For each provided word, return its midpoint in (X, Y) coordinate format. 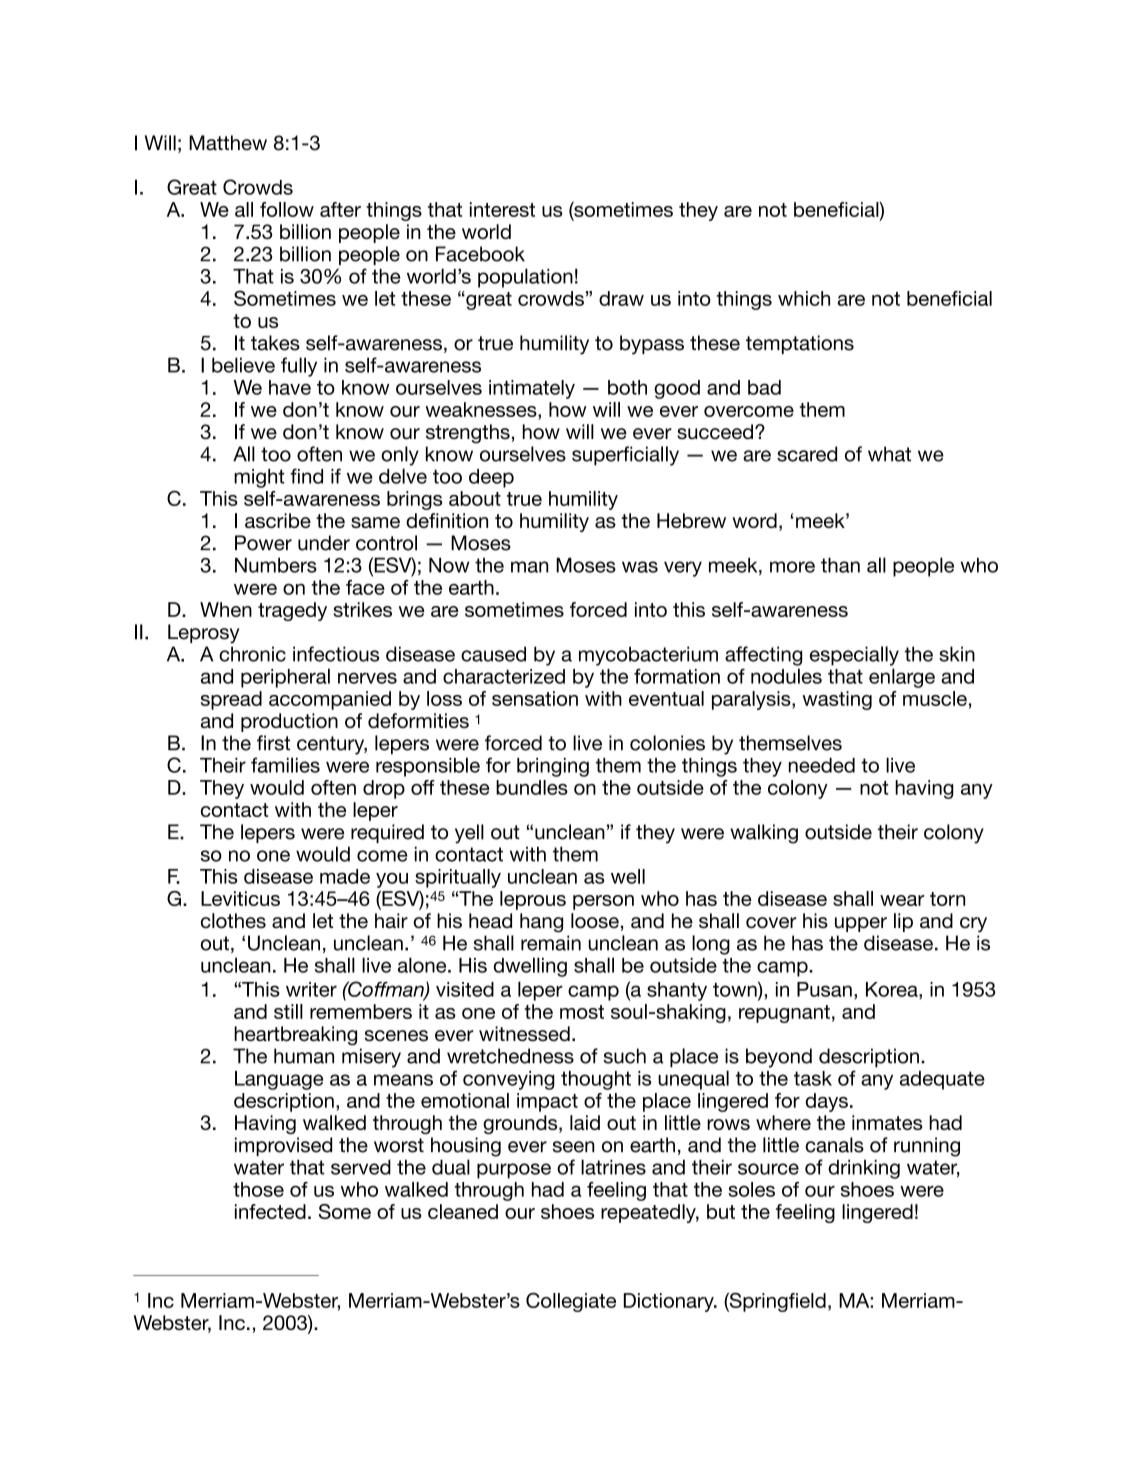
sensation (535, 698)
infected (270, 1211)
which (804, 298)
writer (311, 989)
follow (287, 209)
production (289, 722)
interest (502, 209)
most (582, 1012)
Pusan (824, 989)
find (306, 476)
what (889, 454)
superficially (625, 456)
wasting (837, 700)
